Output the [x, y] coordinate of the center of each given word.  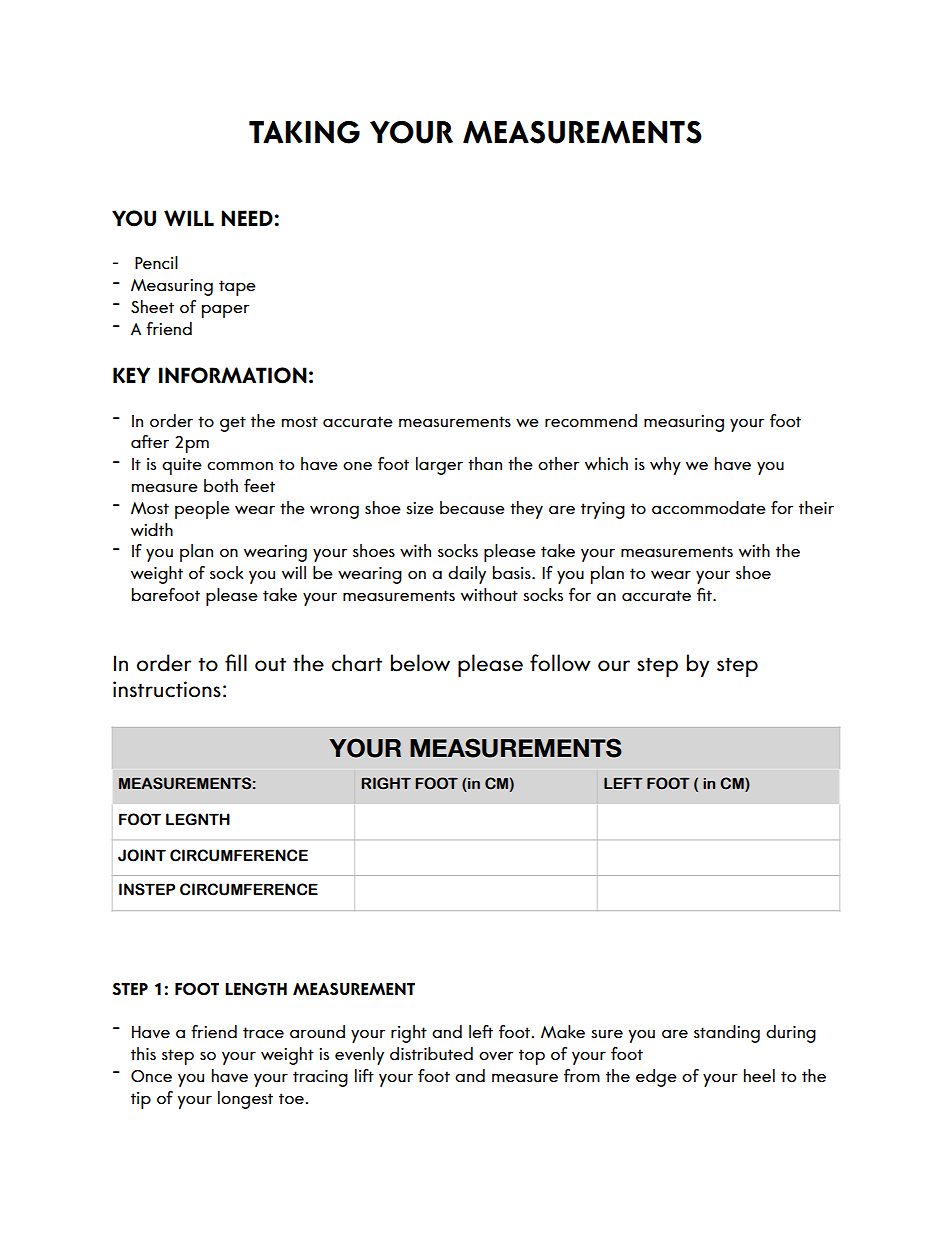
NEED [247, 218]
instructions [167, 689]
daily [467, 575]
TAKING [304, 132]
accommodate [709, 507]
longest [245, 1100]
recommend [591, 420]
